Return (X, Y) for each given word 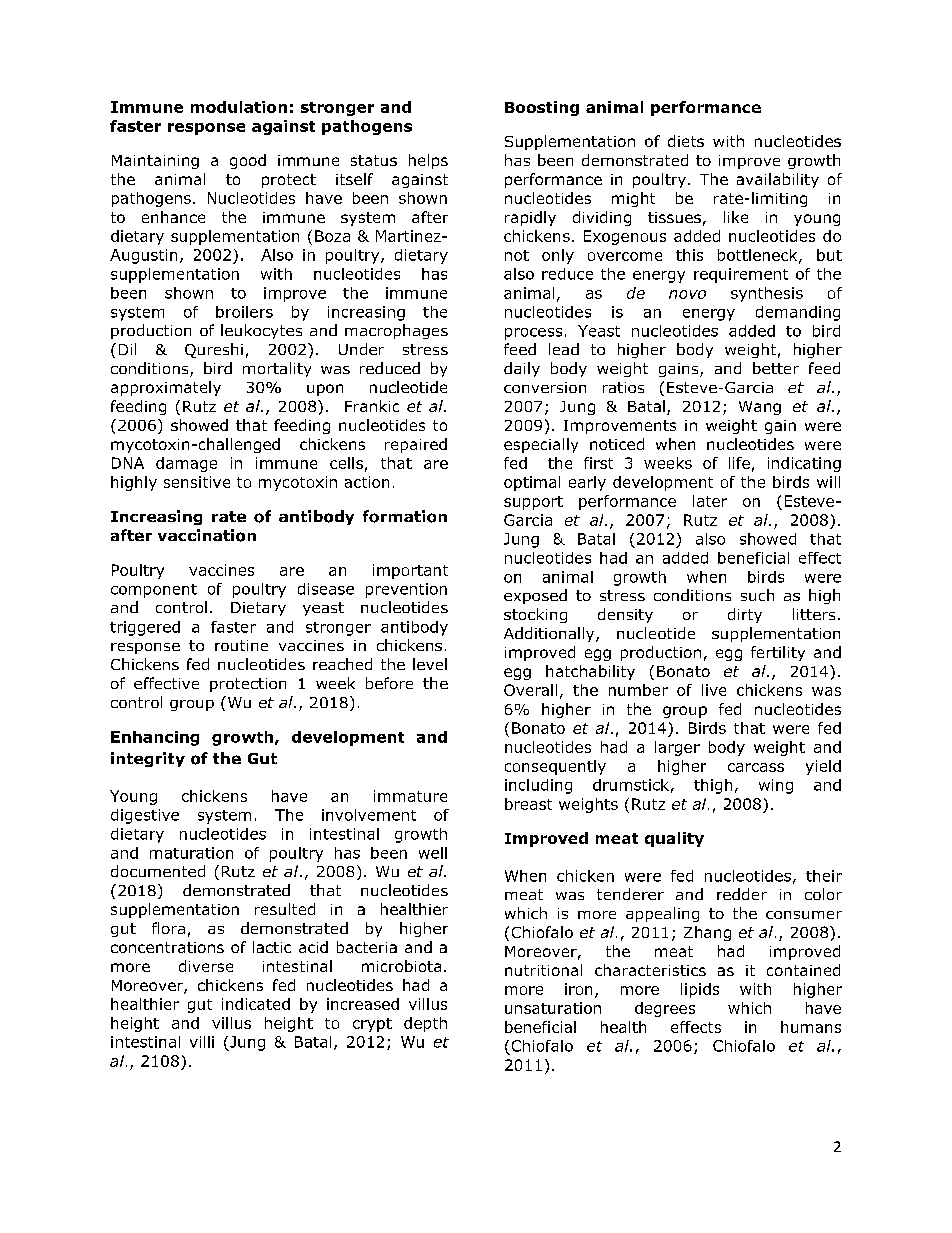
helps (428, 161)
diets (686, 141)
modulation (239, 107)
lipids (700, 990)
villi (202, 1042)
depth (425, 1024)
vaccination (207, 535)
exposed (535, 596)
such (757, 595)
